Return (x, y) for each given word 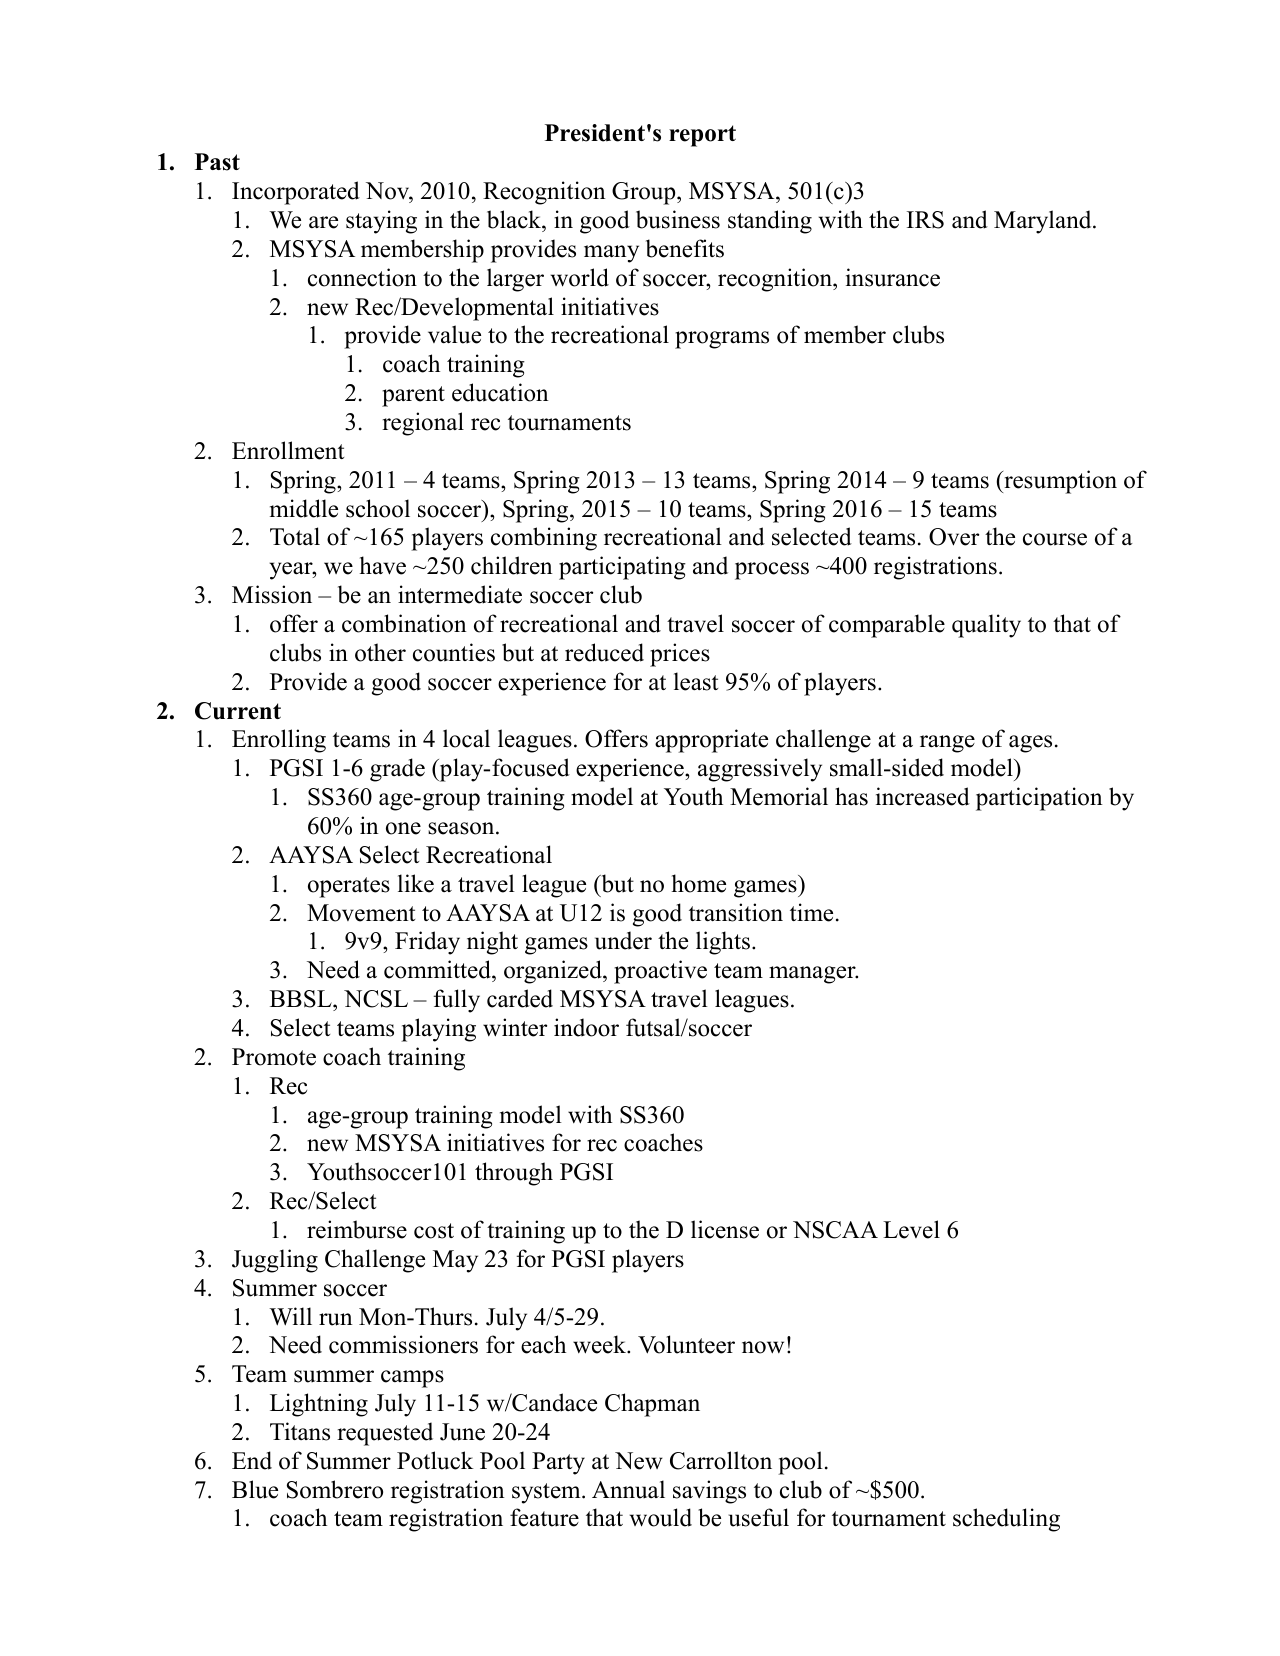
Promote (274, 1057)
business (678, 219)
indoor (586, 1027)
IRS (925, 220)
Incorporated (296, 193)
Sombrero (335, 1489)
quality (986, 626)
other (380, 652)
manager (813, 975)
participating (622, 568)
